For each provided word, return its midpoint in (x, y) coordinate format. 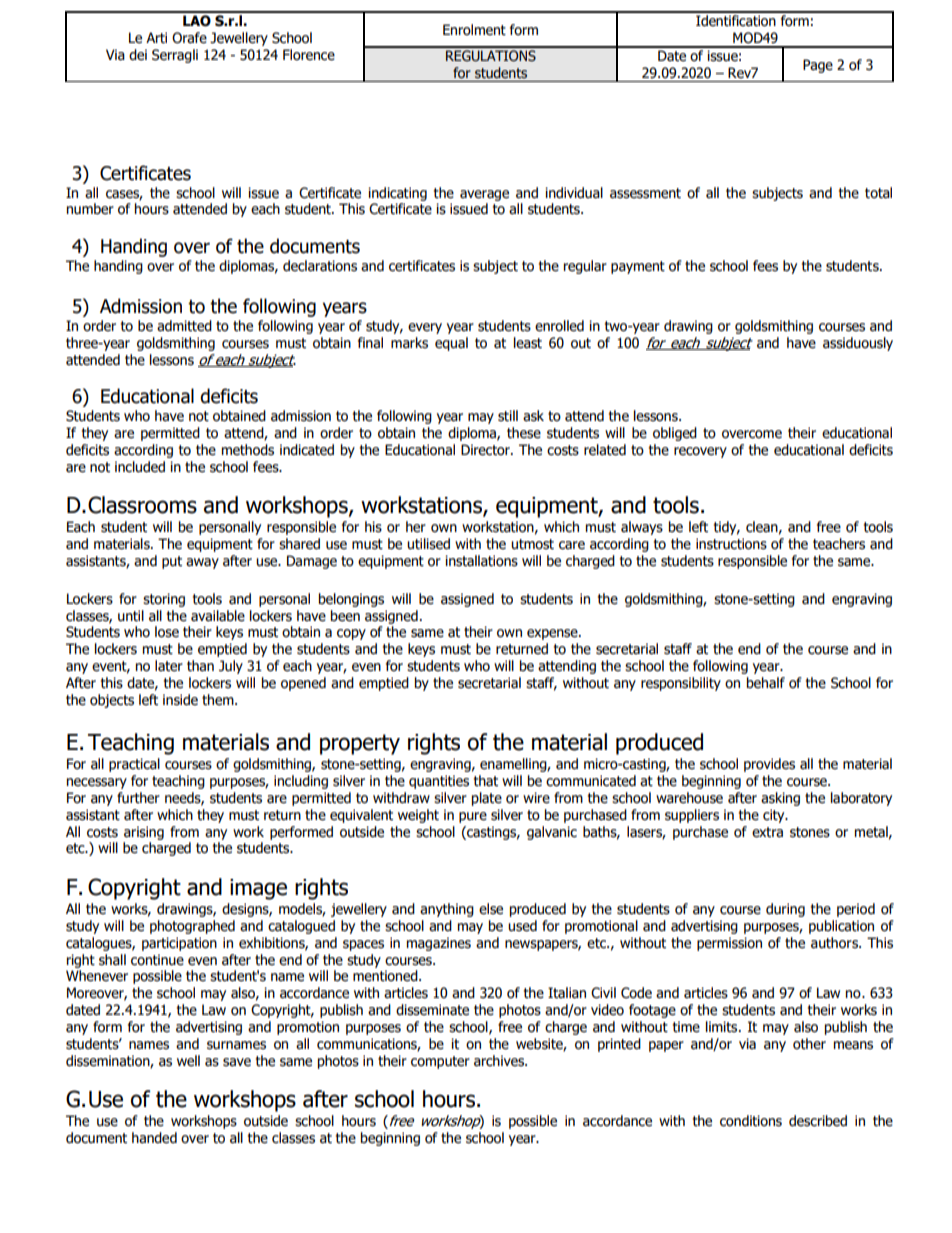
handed (154, 1138)
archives (500, 1061)
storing (164, 600)
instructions (731, 544)
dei (138, 55)
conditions (751, 1121)
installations (481, 561)
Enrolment (474, 30)
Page (818, 66)
